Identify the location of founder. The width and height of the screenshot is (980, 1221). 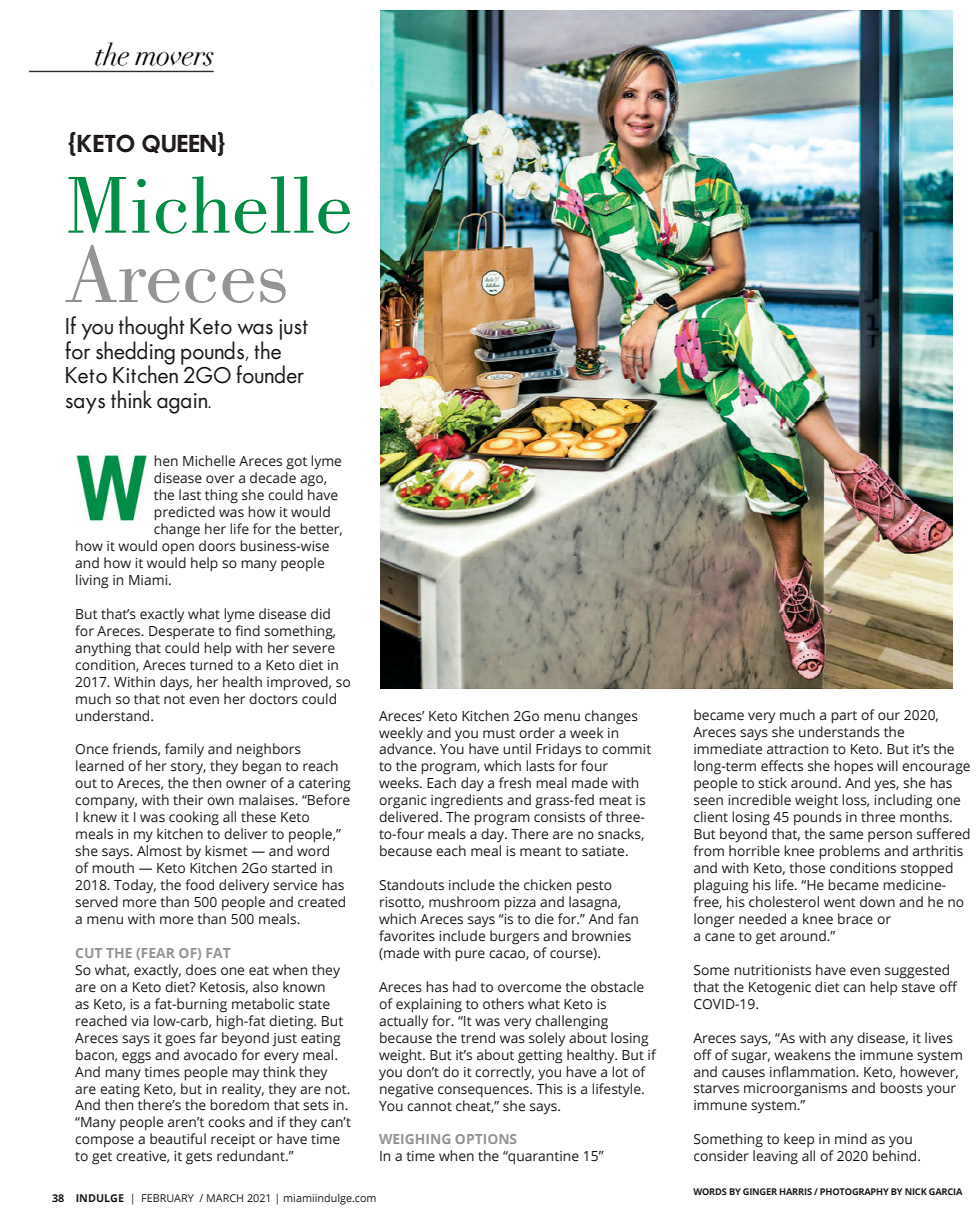
(270, 374).
